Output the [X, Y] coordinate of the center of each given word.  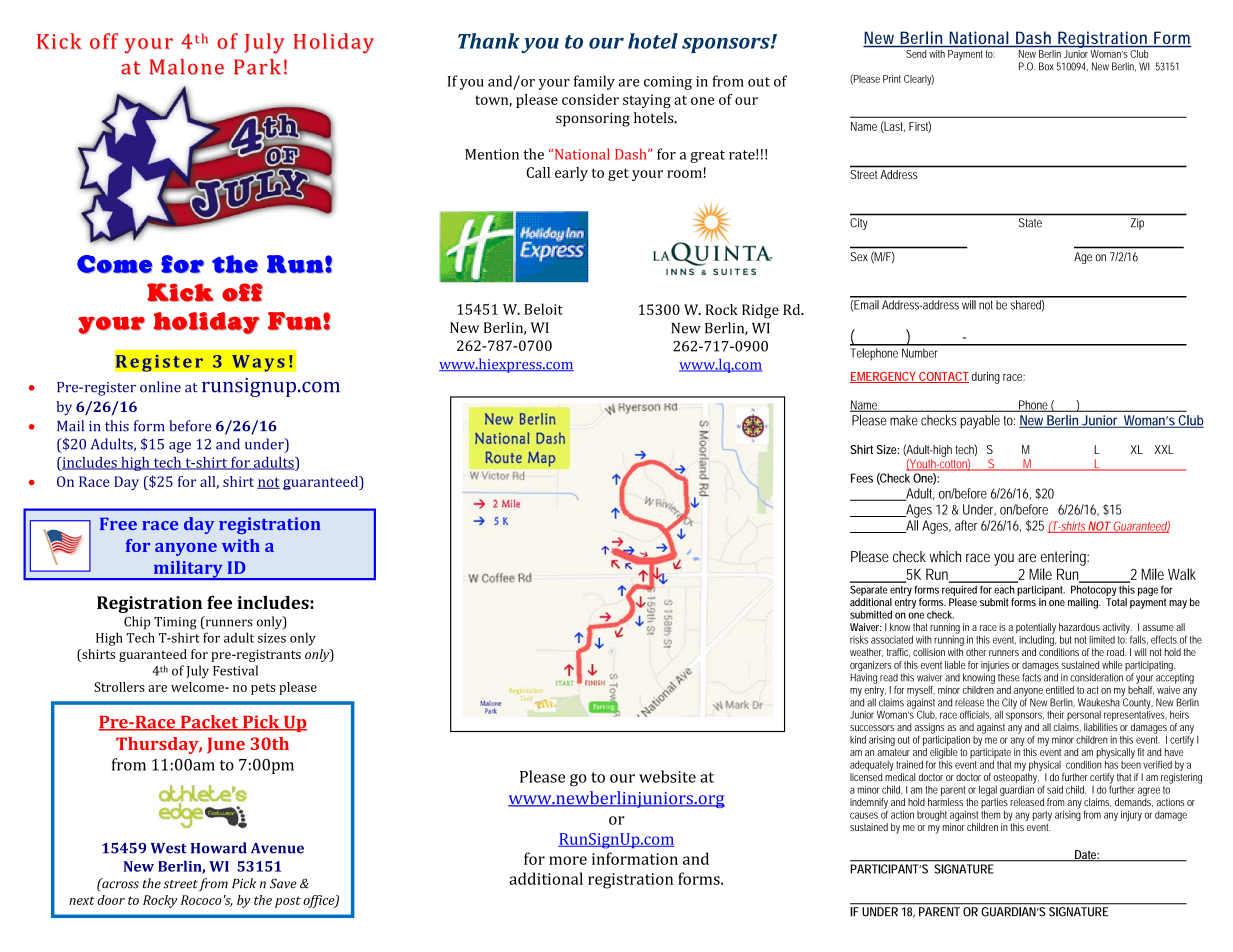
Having [863, 677]
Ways [258, 363]
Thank [489, 41]
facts [1031, 677]
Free [118, 524]
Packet [209, 723]
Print [892, 79]
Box [1046, 66]
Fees [862, 478]
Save [283, 883]
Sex [859, 257]
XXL [1164, 449]
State [1030, 222]
